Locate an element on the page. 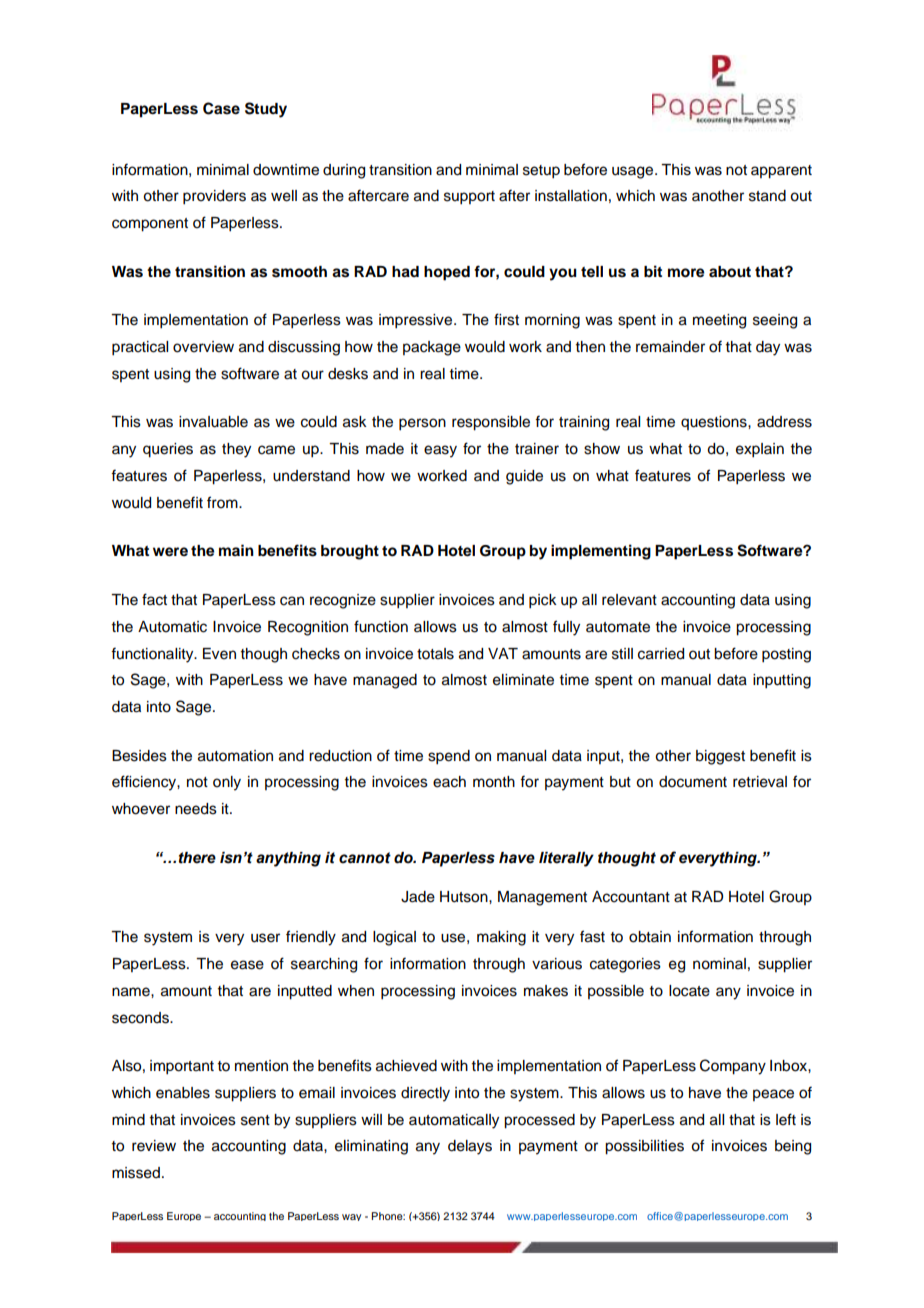 Image resolution: width=924 pixels, height=1308 pixels. nominal is located at coordinates (719, 964).
